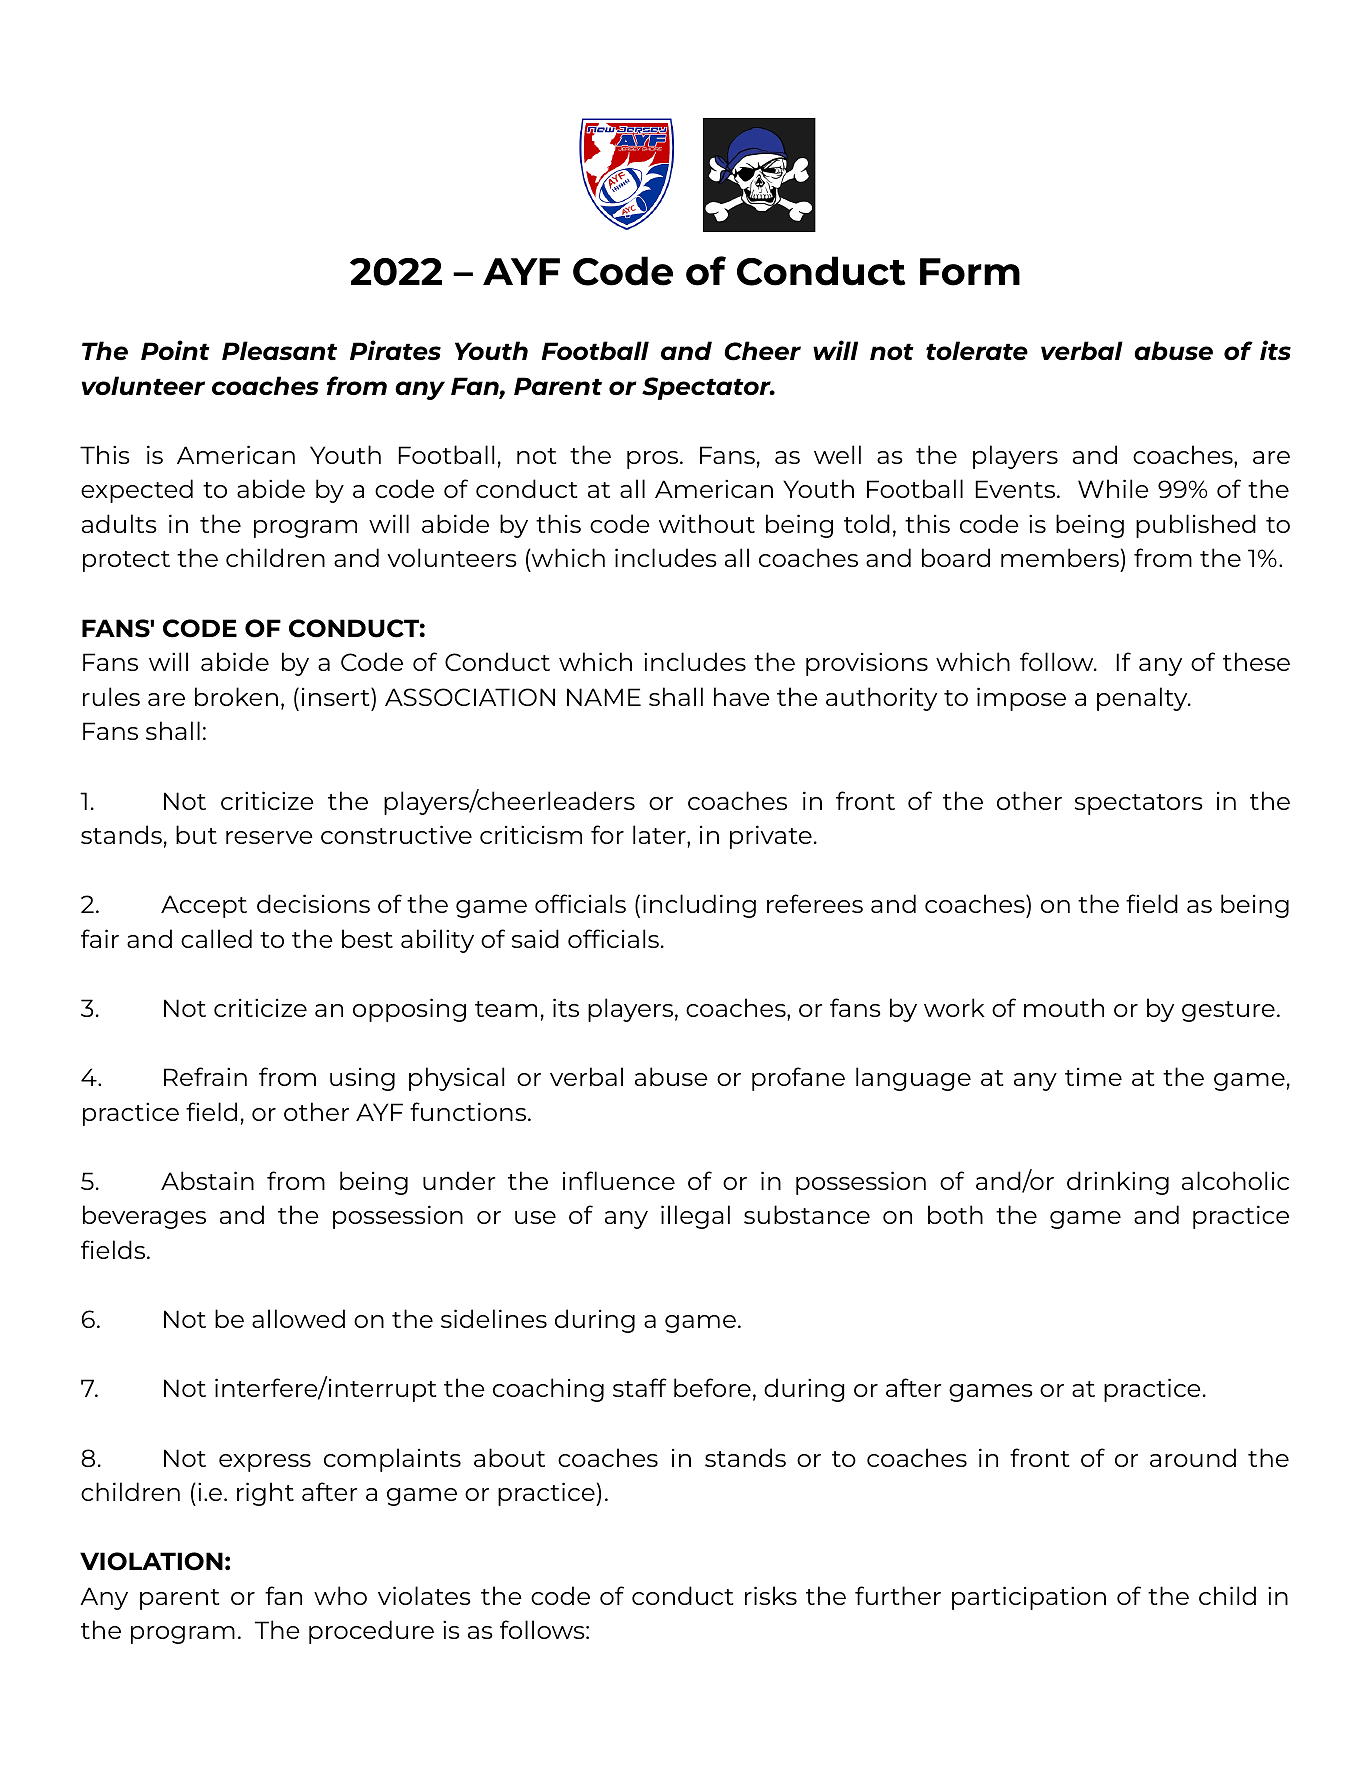  Describe the element at coordinates (977, 350) in the screenshot. I see `tolerate` at that location.
